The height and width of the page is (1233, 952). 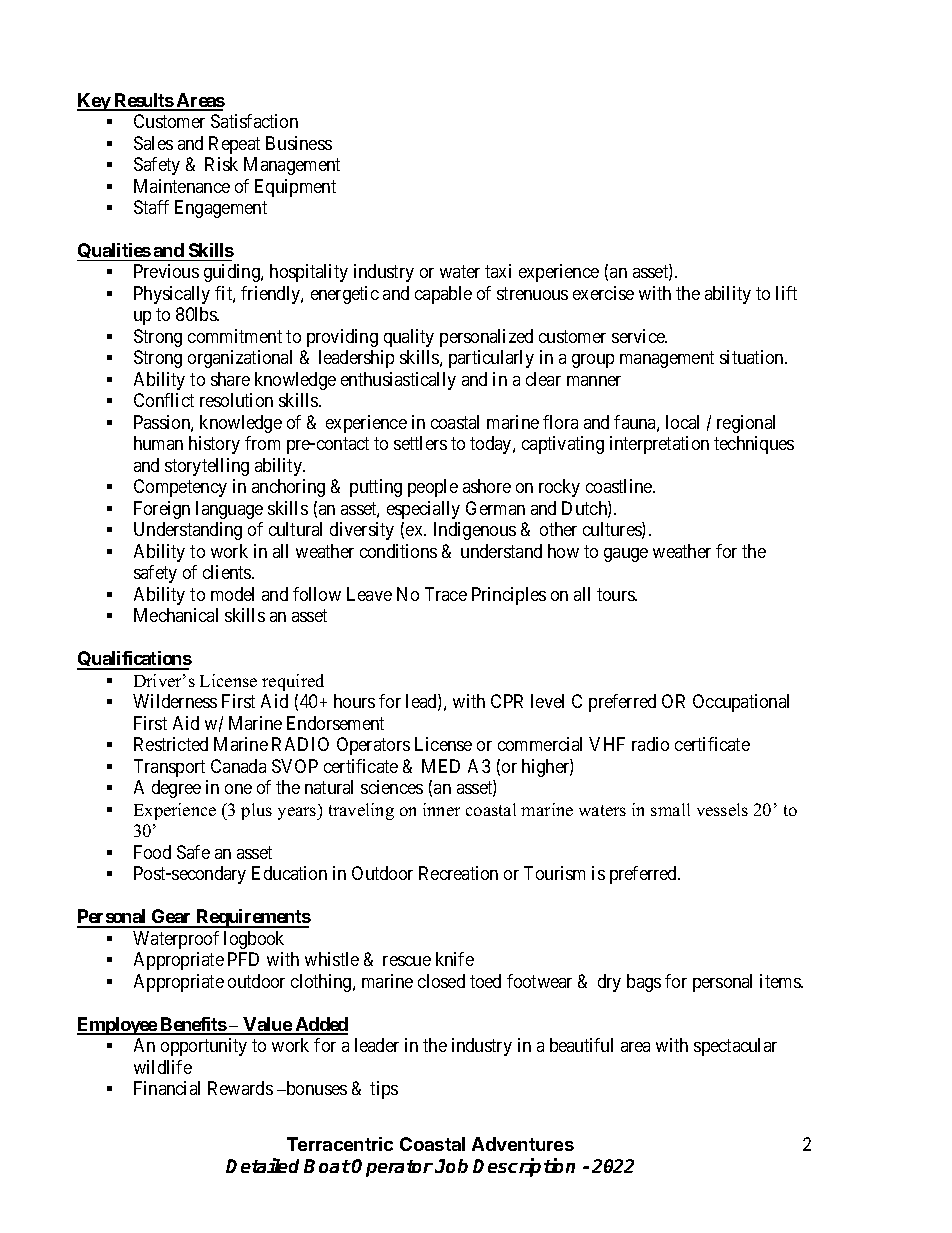 What do you see at coordinates (167, 1088) in the page?
I see `Financial` at bounding box center [167, 1088].
